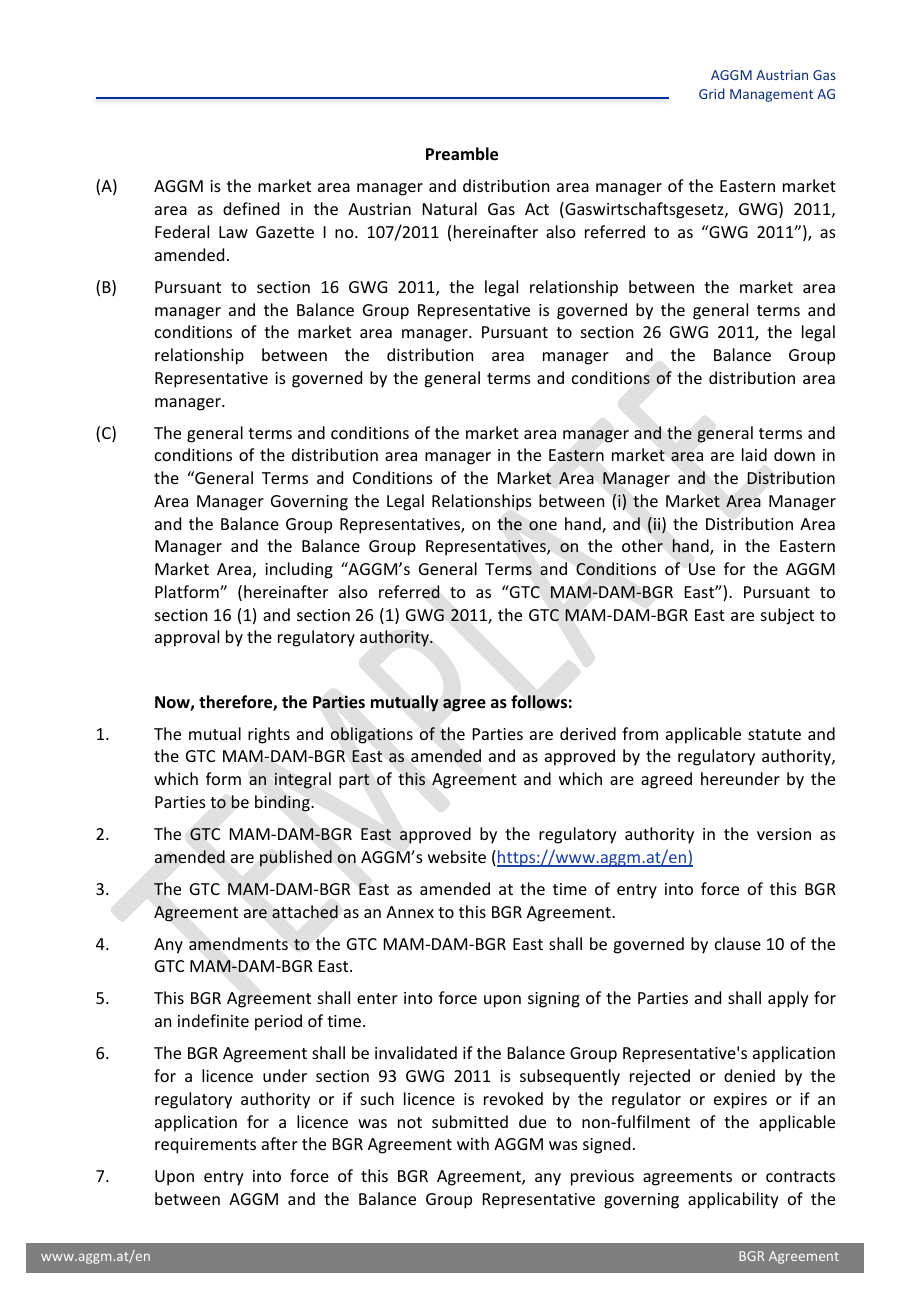 The image size is (924, 1308). I want to click on with, so click(473, 1143).
